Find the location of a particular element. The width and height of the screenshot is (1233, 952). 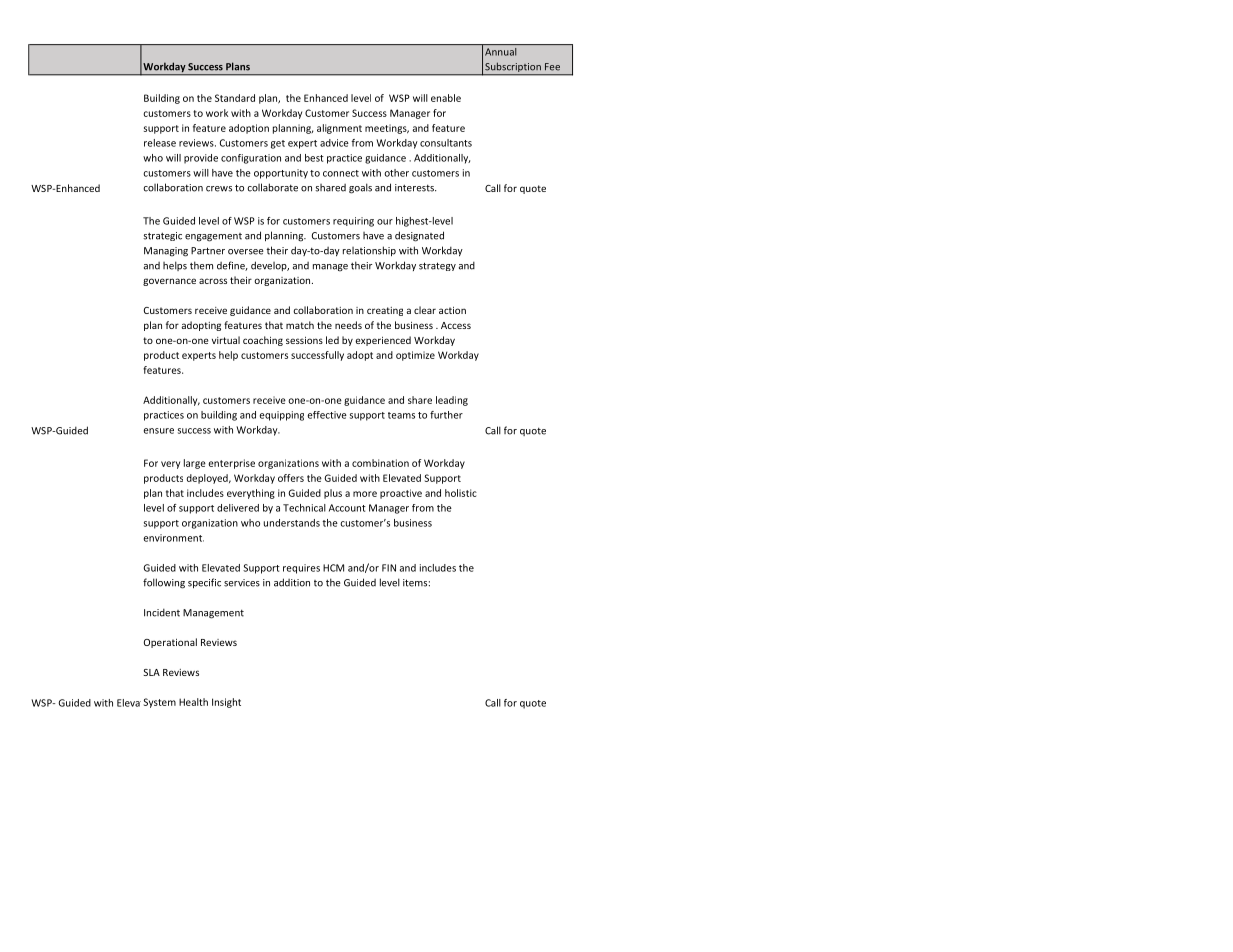

leading is located at coordinates (452, 401).
